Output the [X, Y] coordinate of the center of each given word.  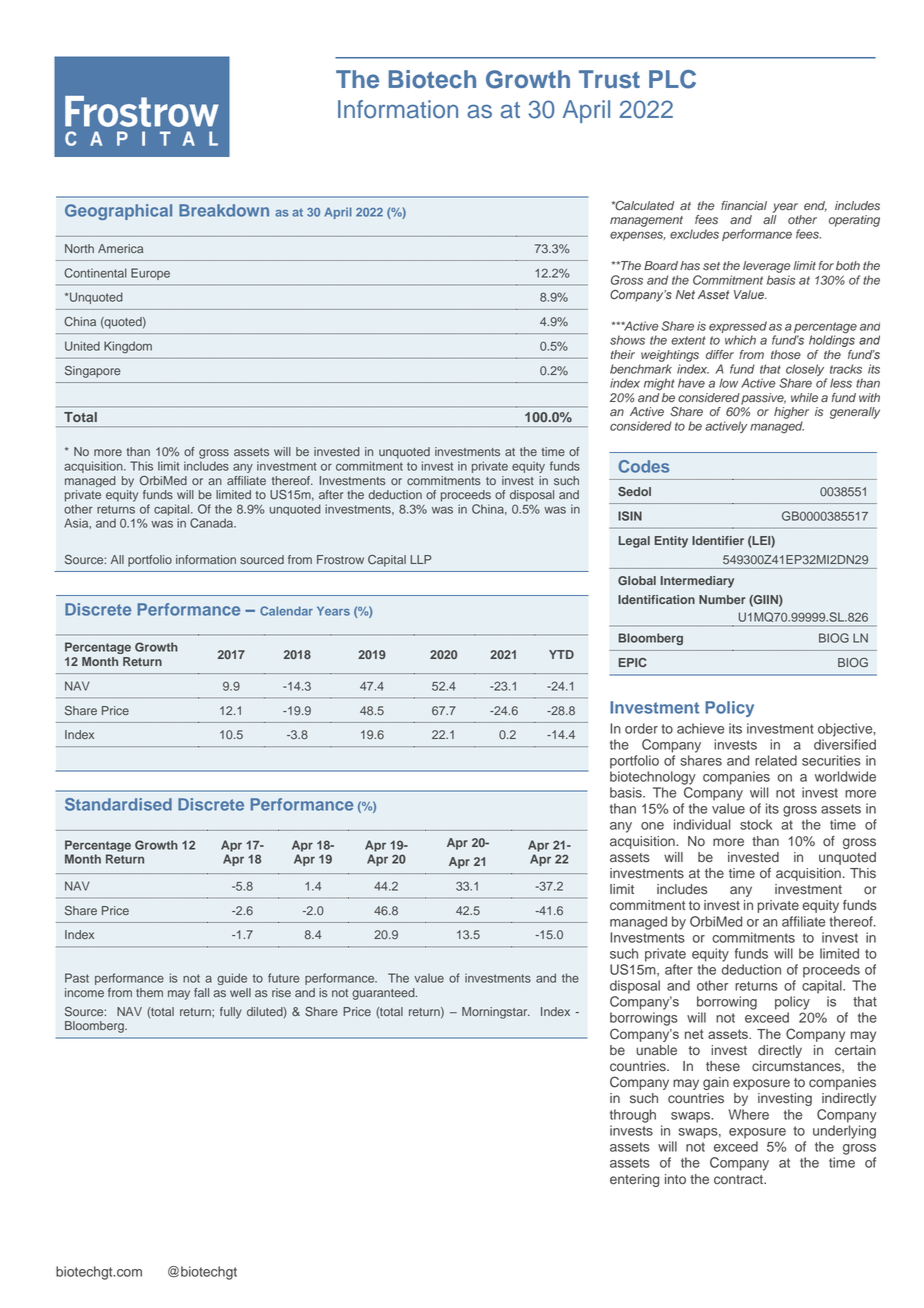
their [622, 354]
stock [756, 824]
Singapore [92, 372]
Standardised [118, 804]
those [786, 355]
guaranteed [384, 994]
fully [231, 1013]
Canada [213, 523]
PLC [672, 79]
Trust [609, 79]
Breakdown [224, 210]
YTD [561, 654]
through [633, 1116]
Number [722, 599]
